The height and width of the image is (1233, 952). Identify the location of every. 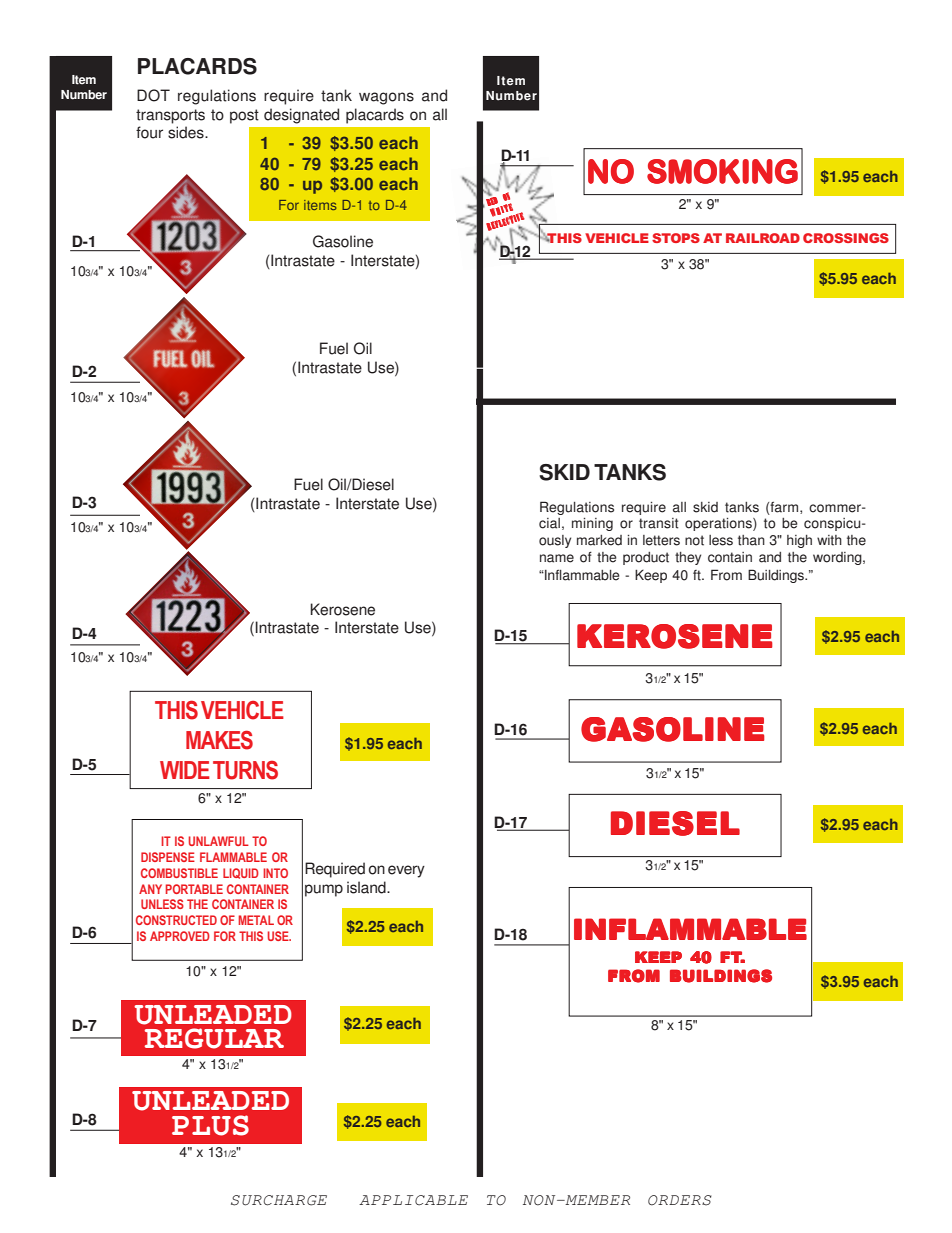
(406, 871).
